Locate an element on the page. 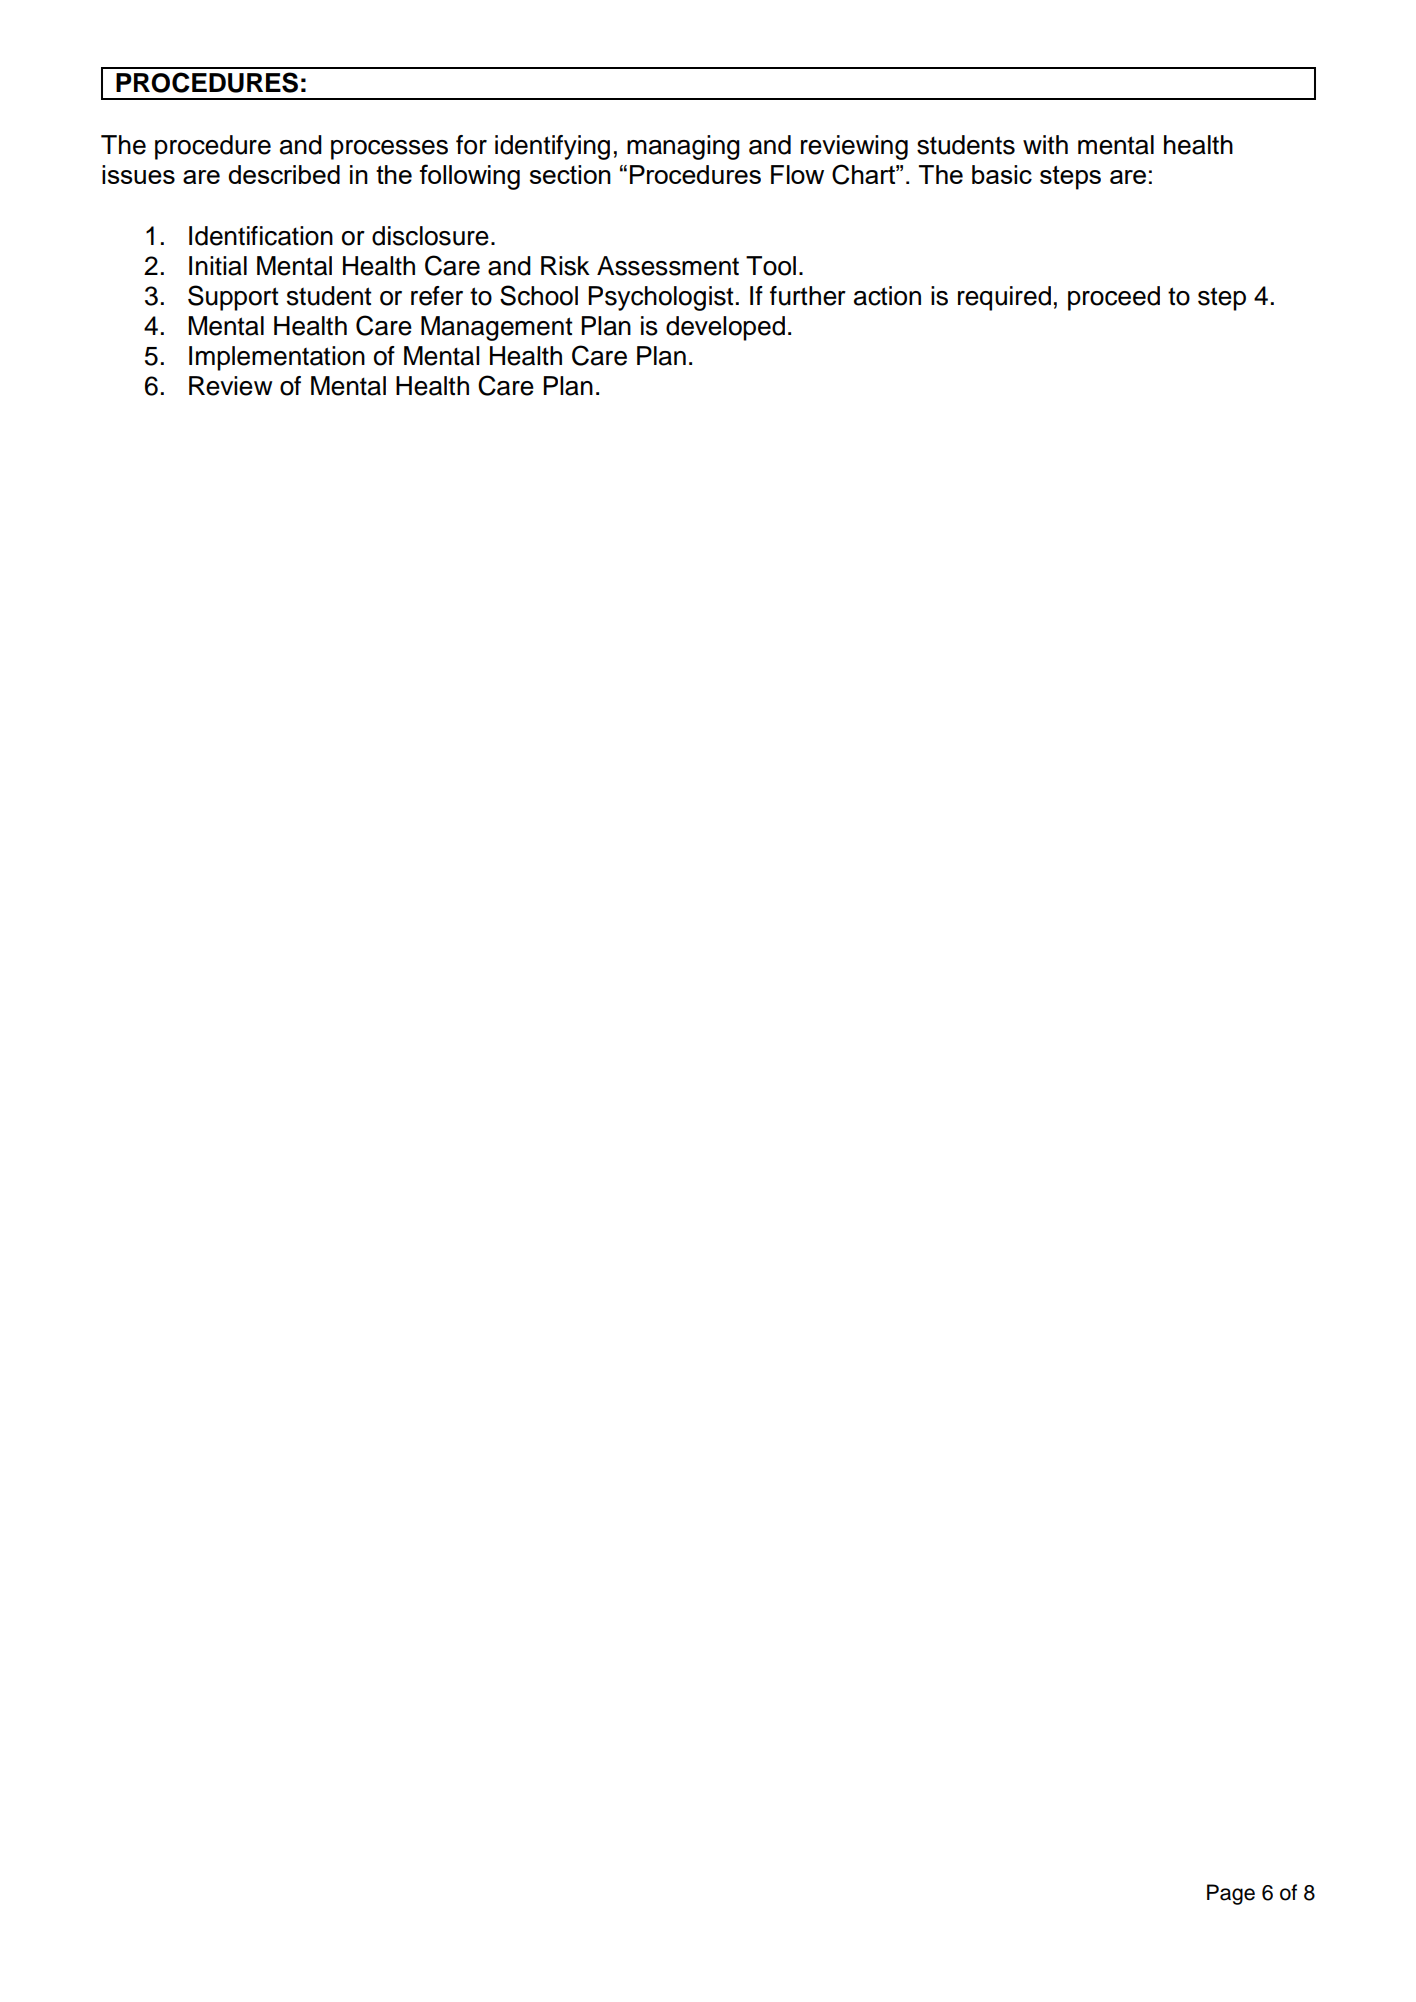  with is located at coordinates (1045, 144).
